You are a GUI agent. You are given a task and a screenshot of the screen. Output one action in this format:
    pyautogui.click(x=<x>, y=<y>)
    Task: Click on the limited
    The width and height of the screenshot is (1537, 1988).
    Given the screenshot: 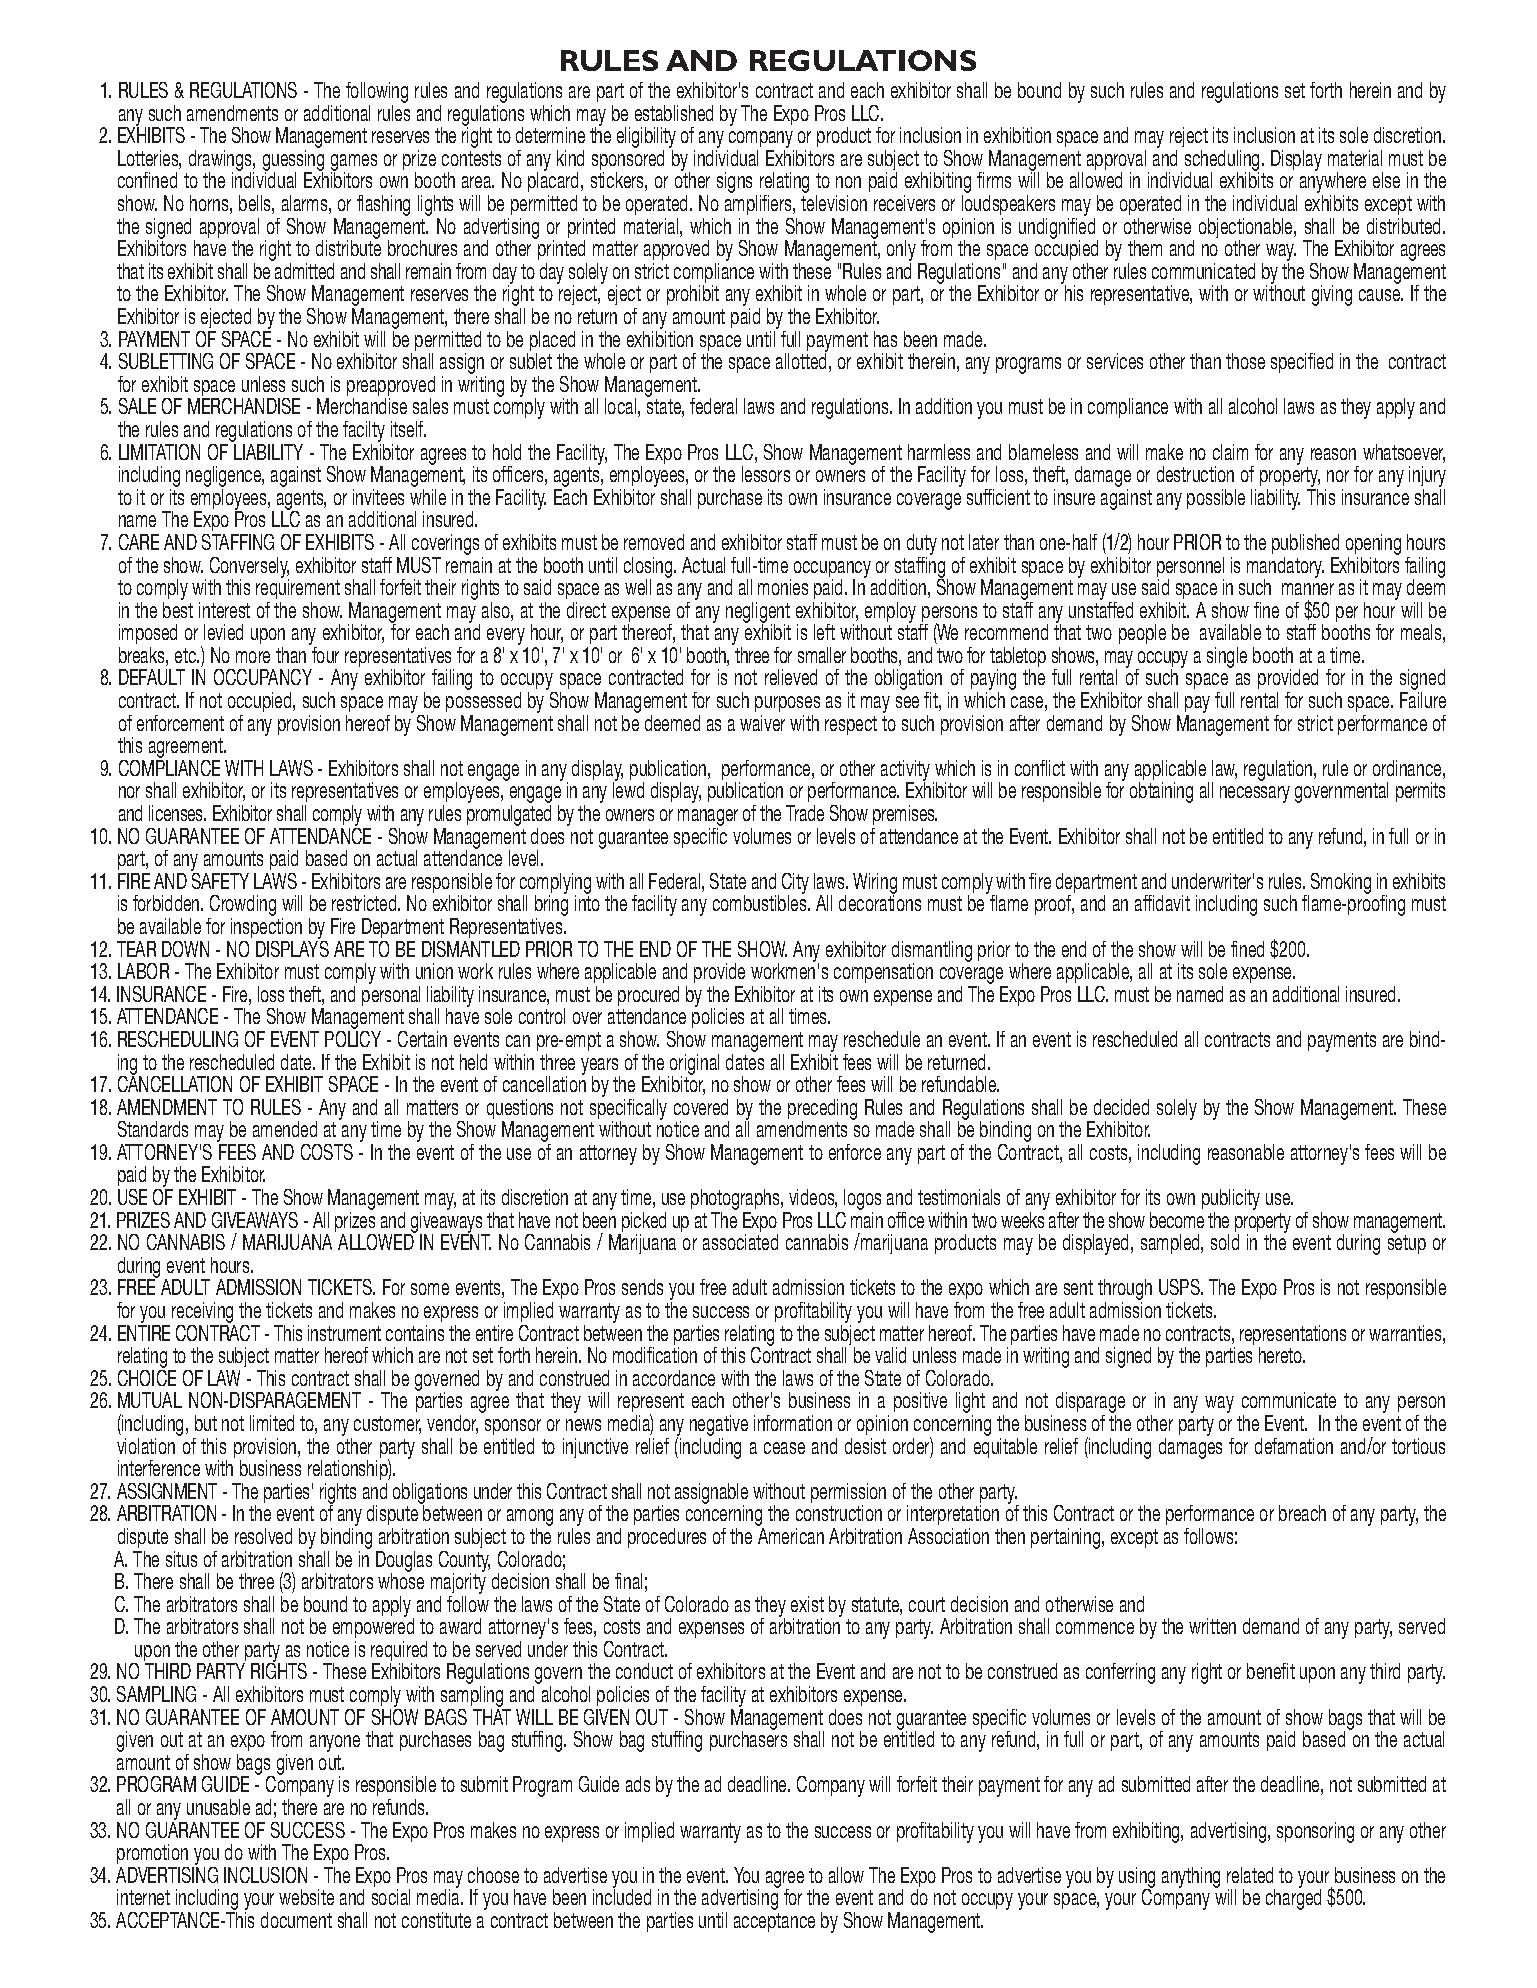 What is the action you would take?
    pyautogui.click(x=272, y=1423)
